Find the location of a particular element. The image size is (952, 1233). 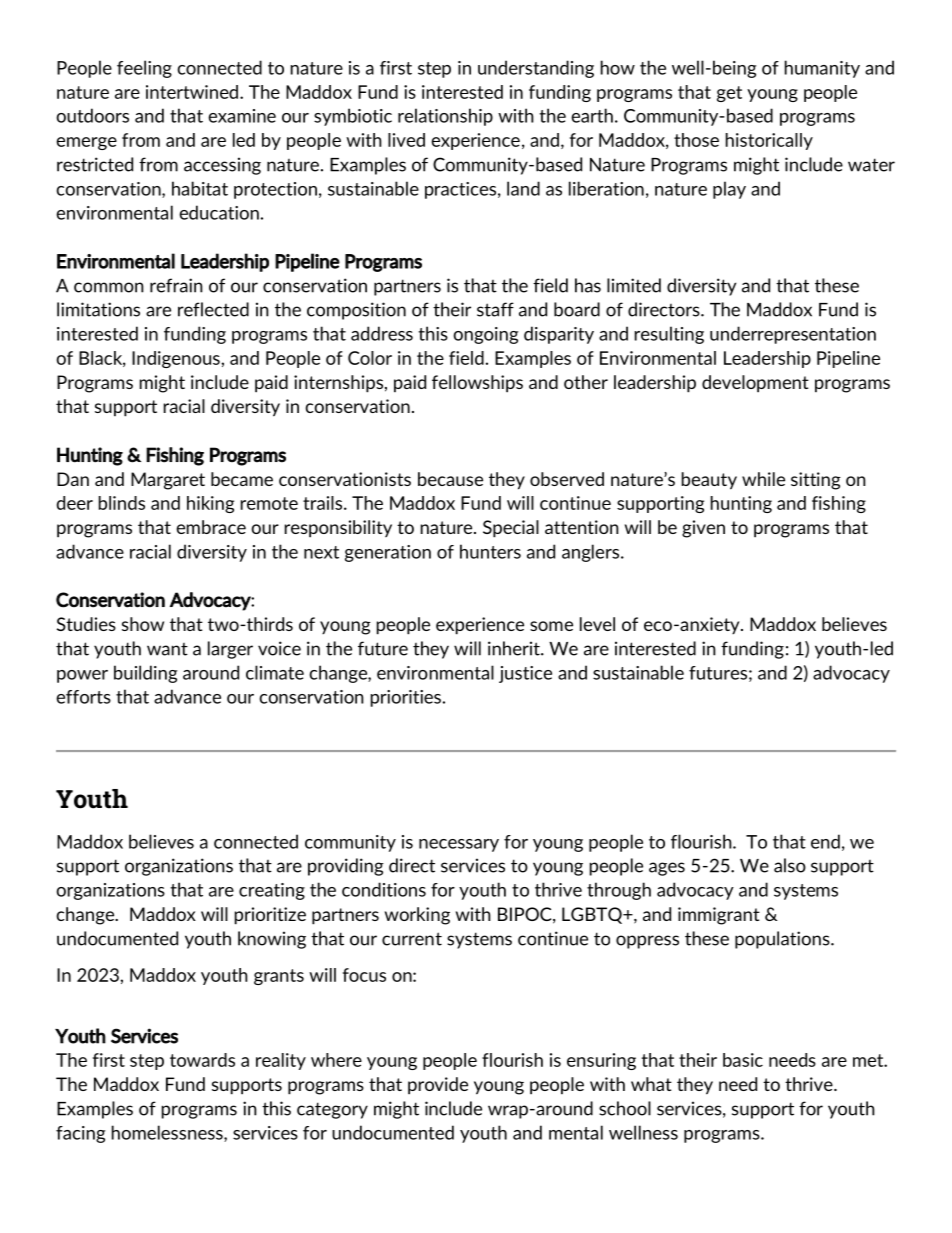

basic is located at coordinates (743, 1060).
